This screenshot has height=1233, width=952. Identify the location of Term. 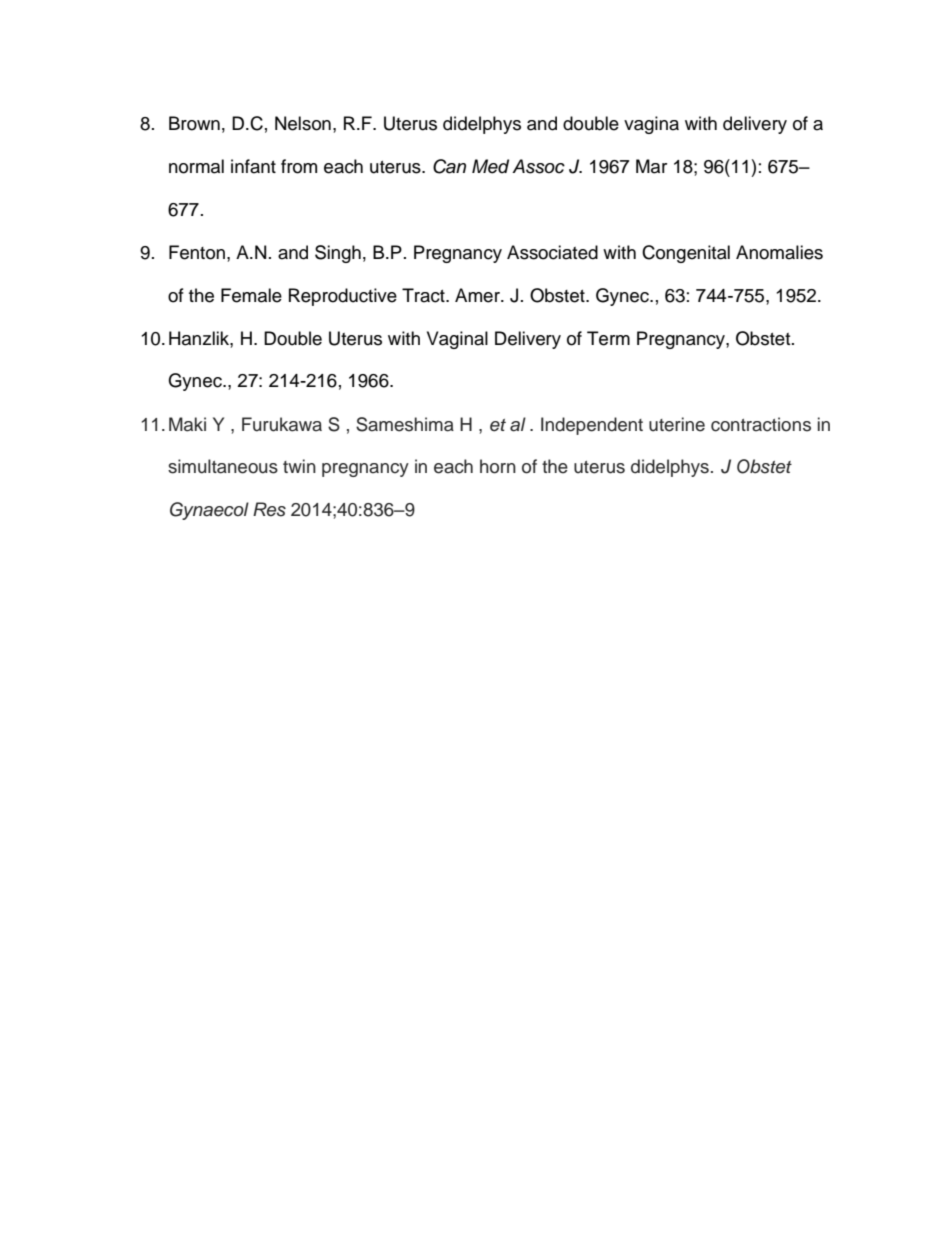
(608, 338).
